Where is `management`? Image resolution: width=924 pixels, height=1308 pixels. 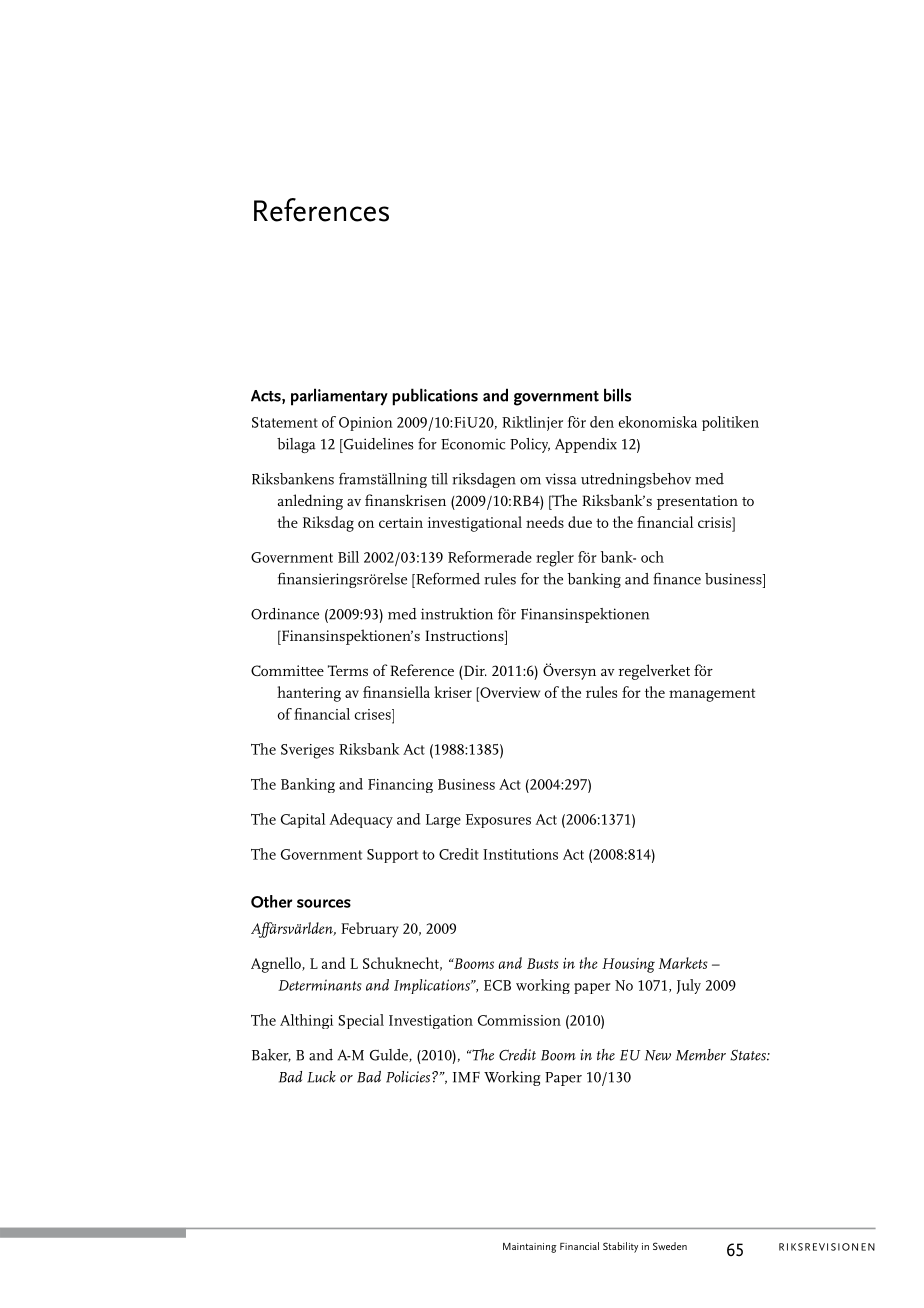 management is located at coordinates (712, 695).
